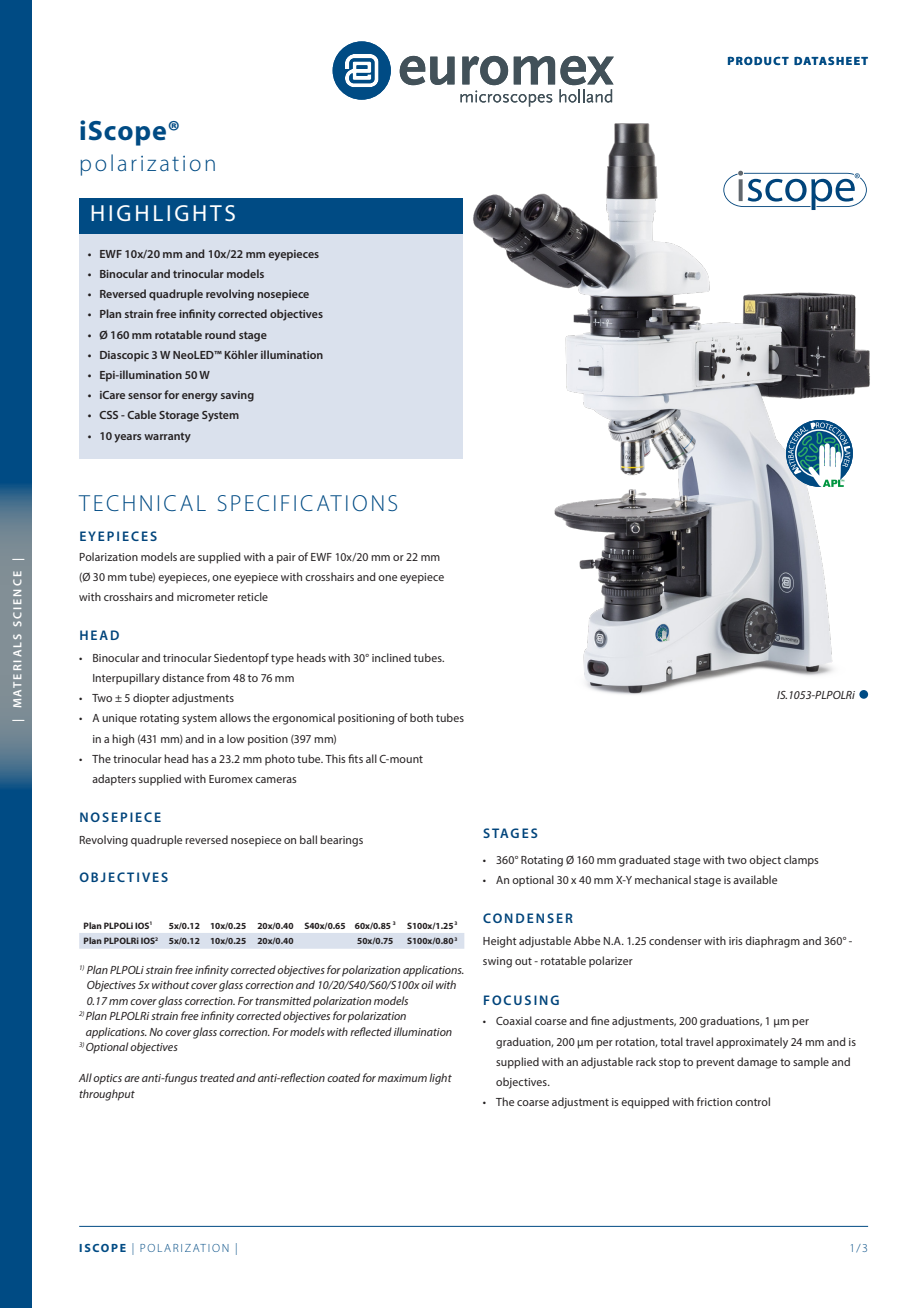 The width and height of the page is (924, 1308). I want to click on maximum, so click(402, 1078).
